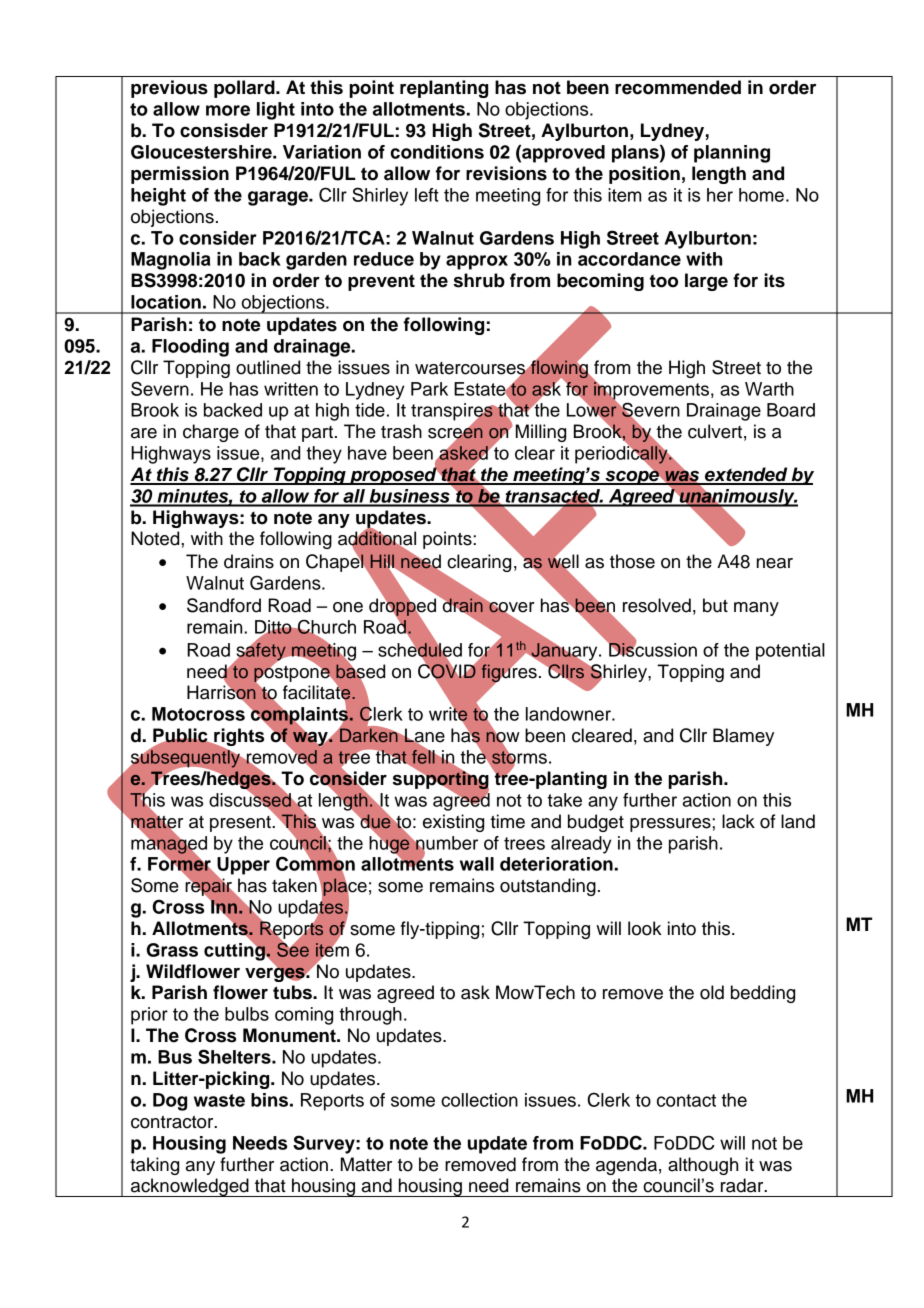 This document has width=924, height=1308. Describe the element at coordinates (652, 648) in the document. I see `Discussion` at that location.
